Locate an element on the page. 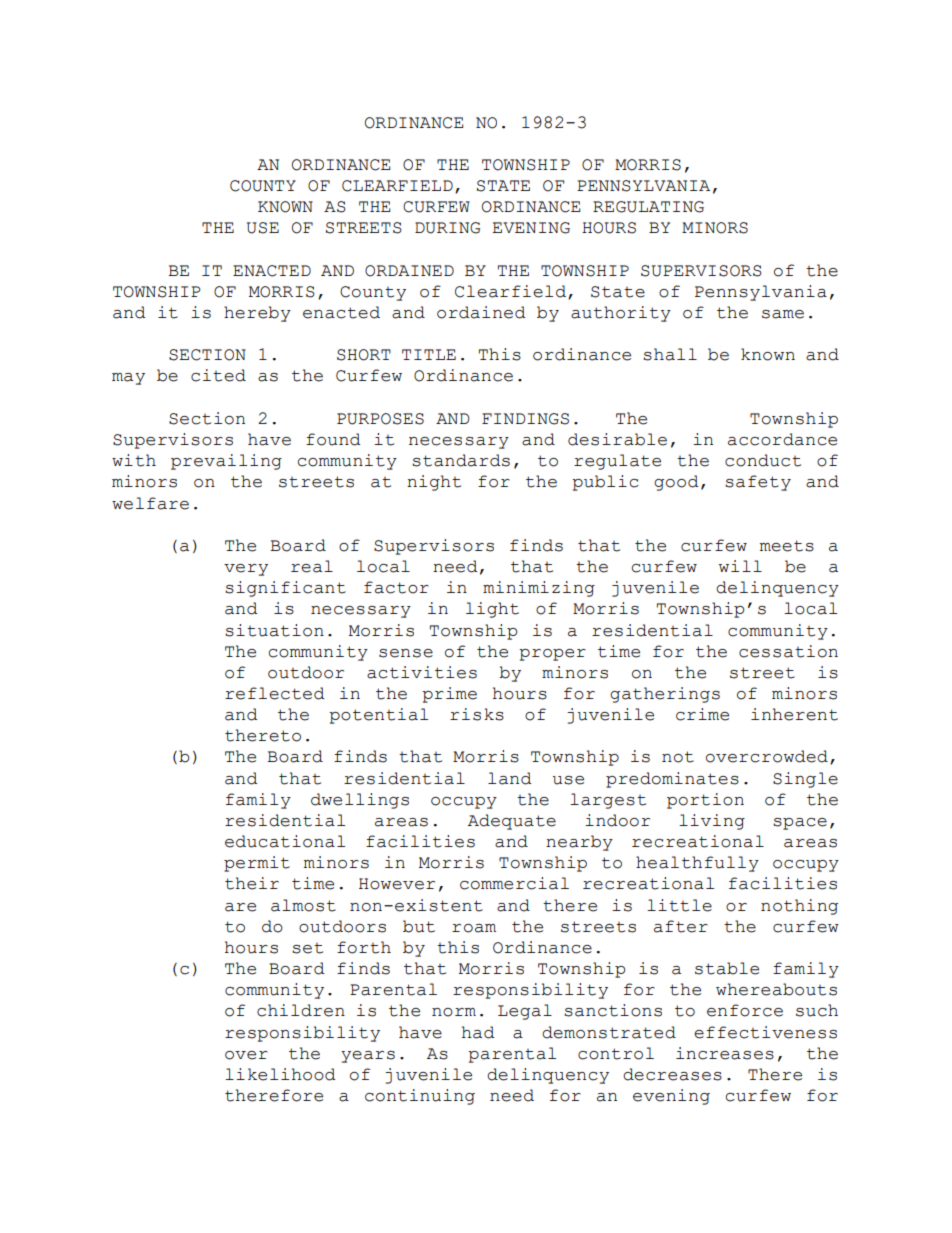 The width and height of the image is (952, 1233). welfare is located at coordinates (150, 503).
